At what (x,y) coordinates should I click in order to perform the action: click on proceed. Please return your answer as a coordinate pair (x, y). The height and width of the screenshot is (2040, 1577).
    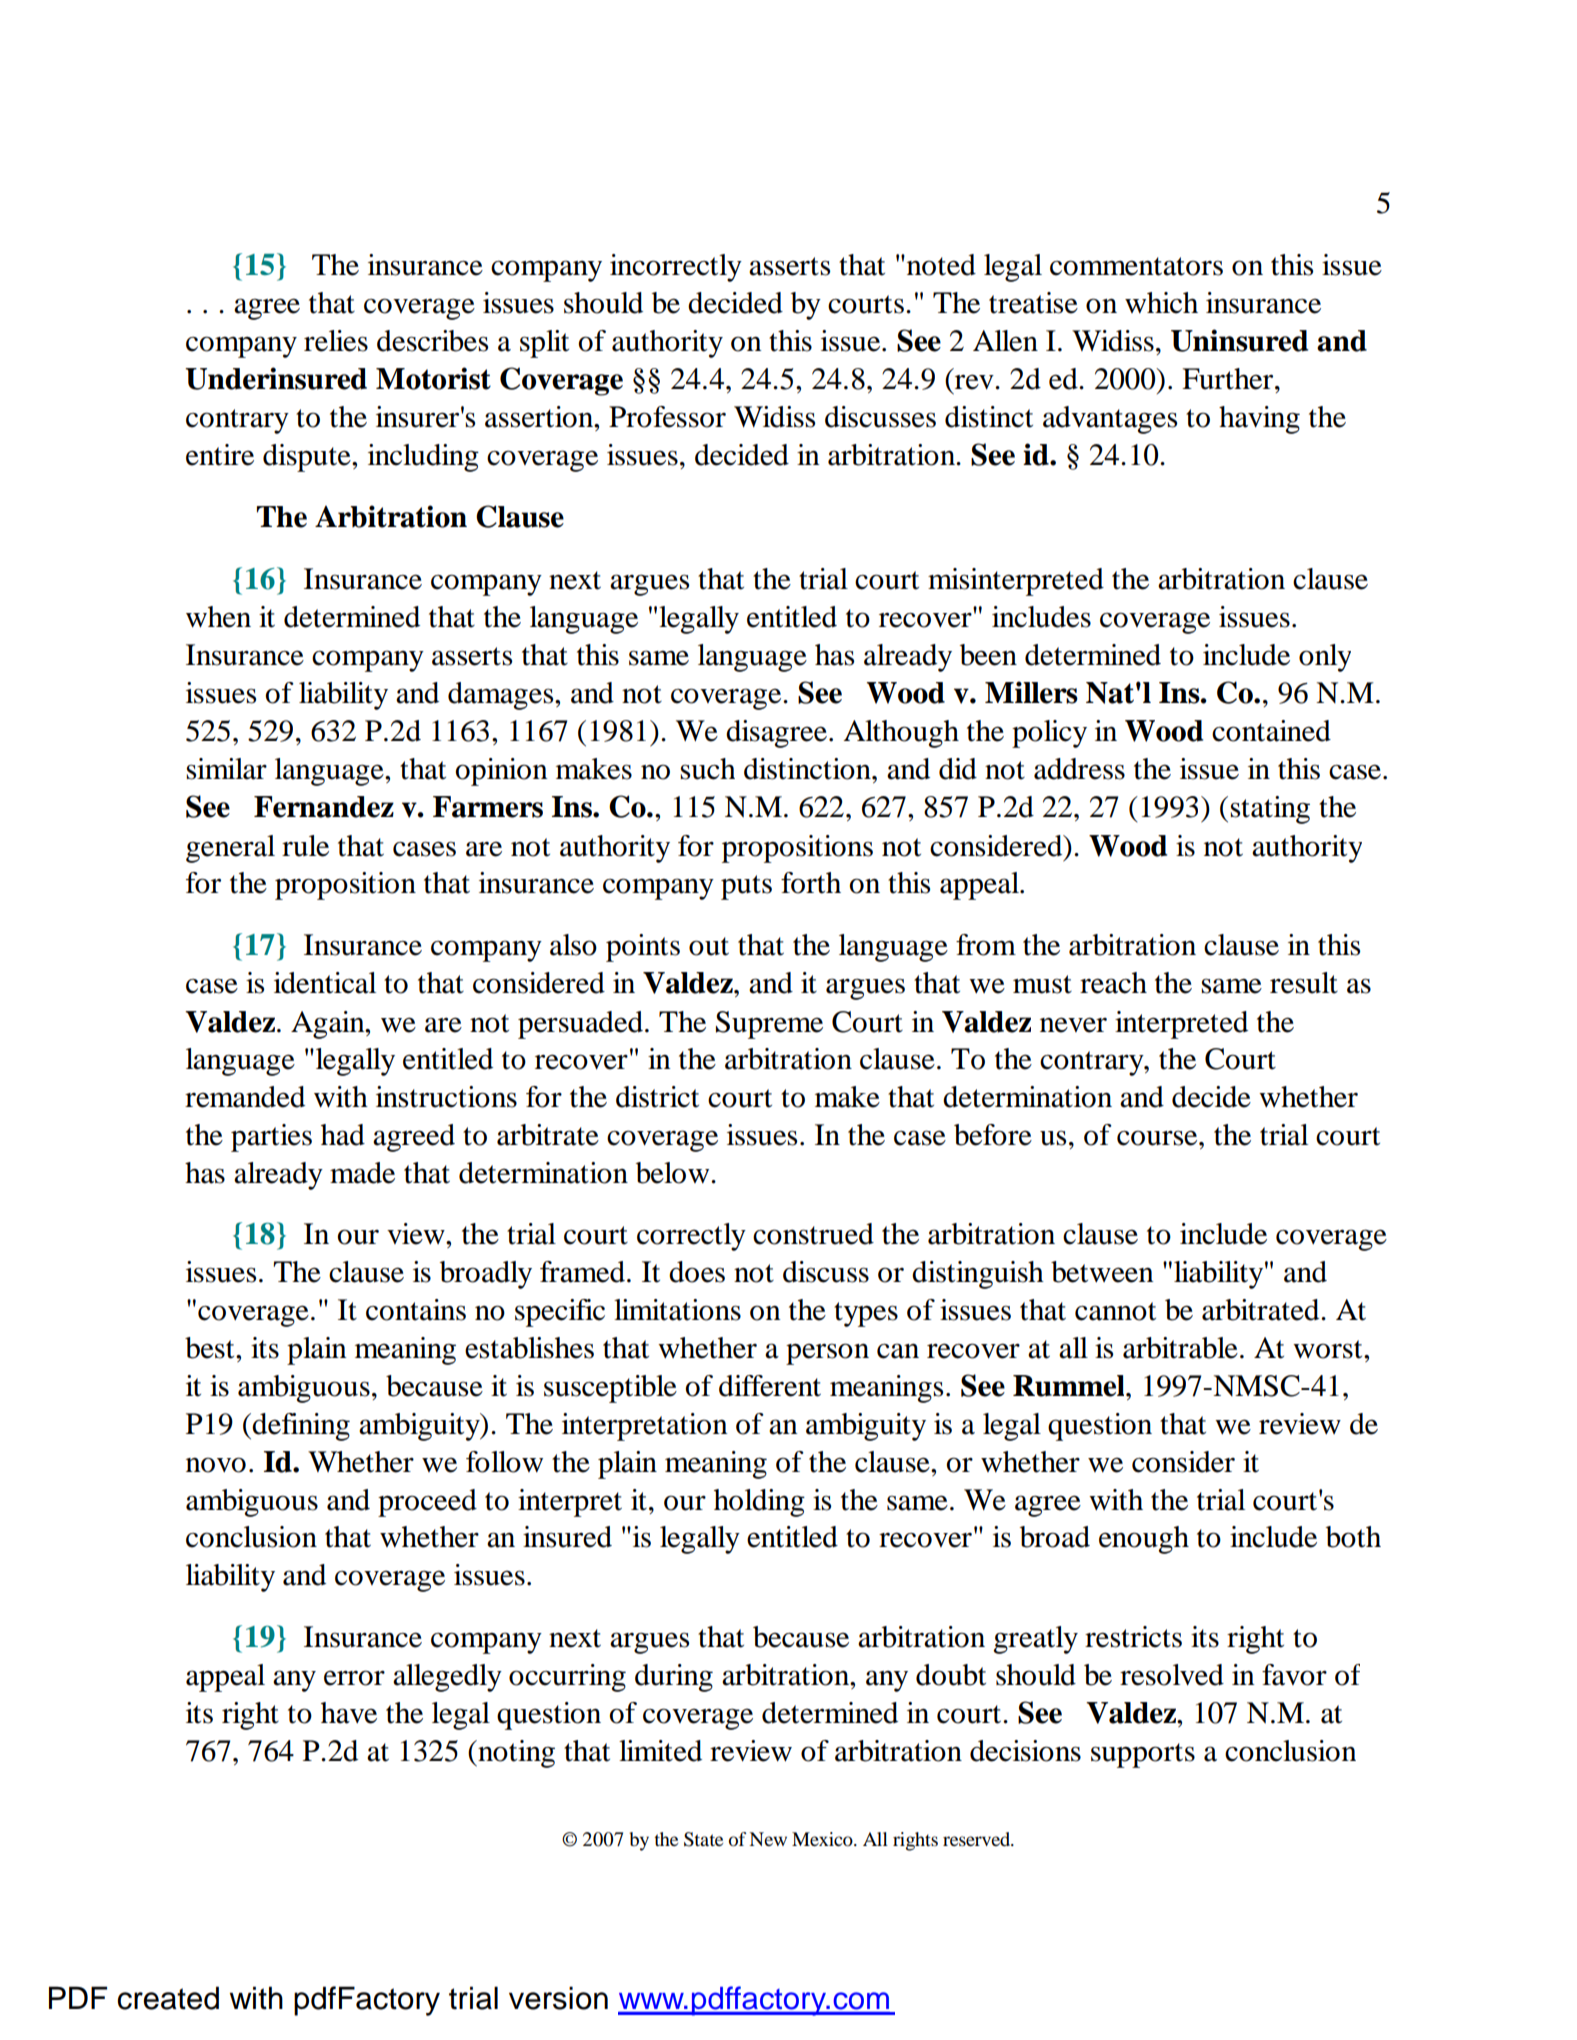
    Looking at the image, I should click on (427, 1503).
